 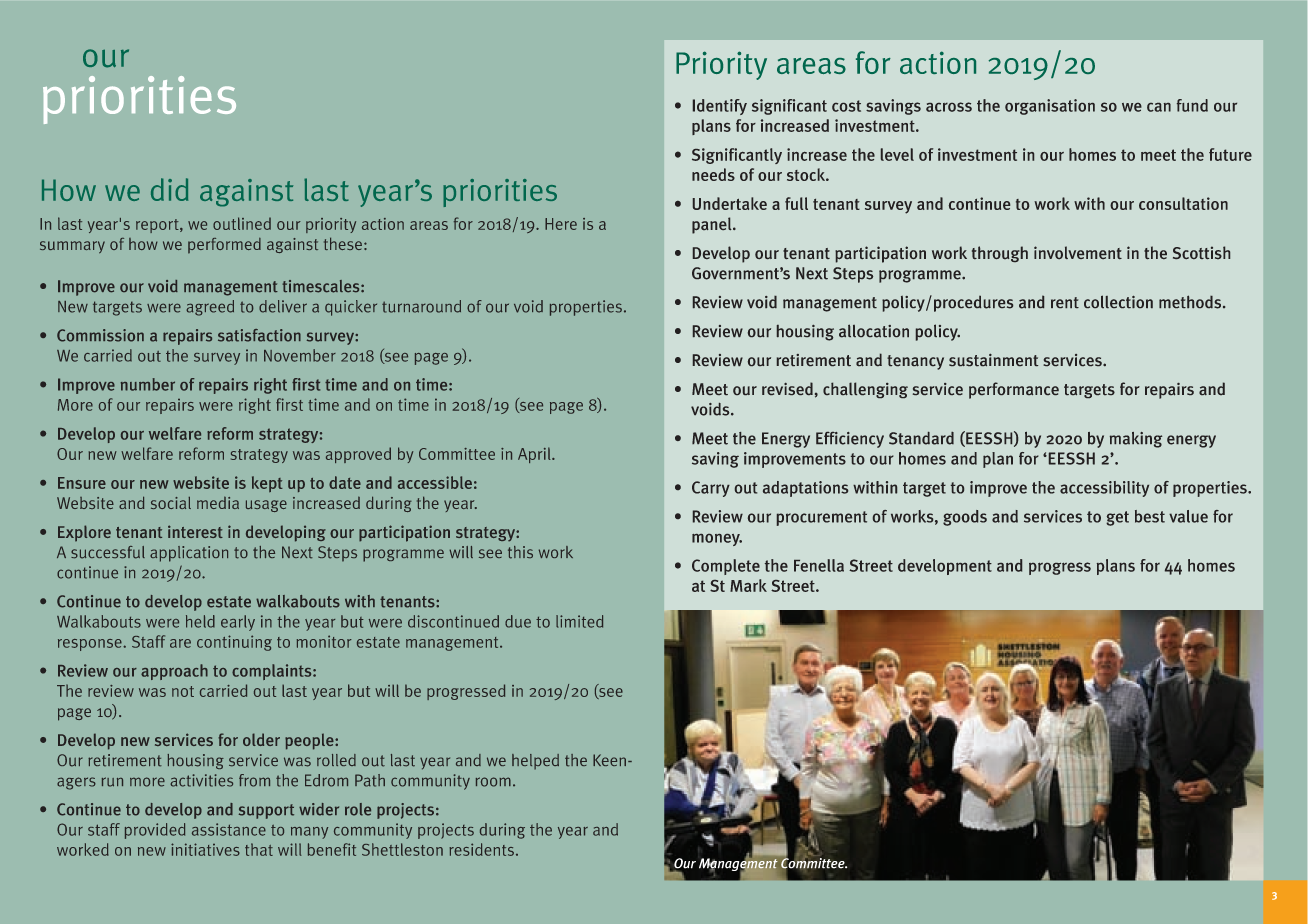 I want to click on assistance, so click(x=229, y=829).
